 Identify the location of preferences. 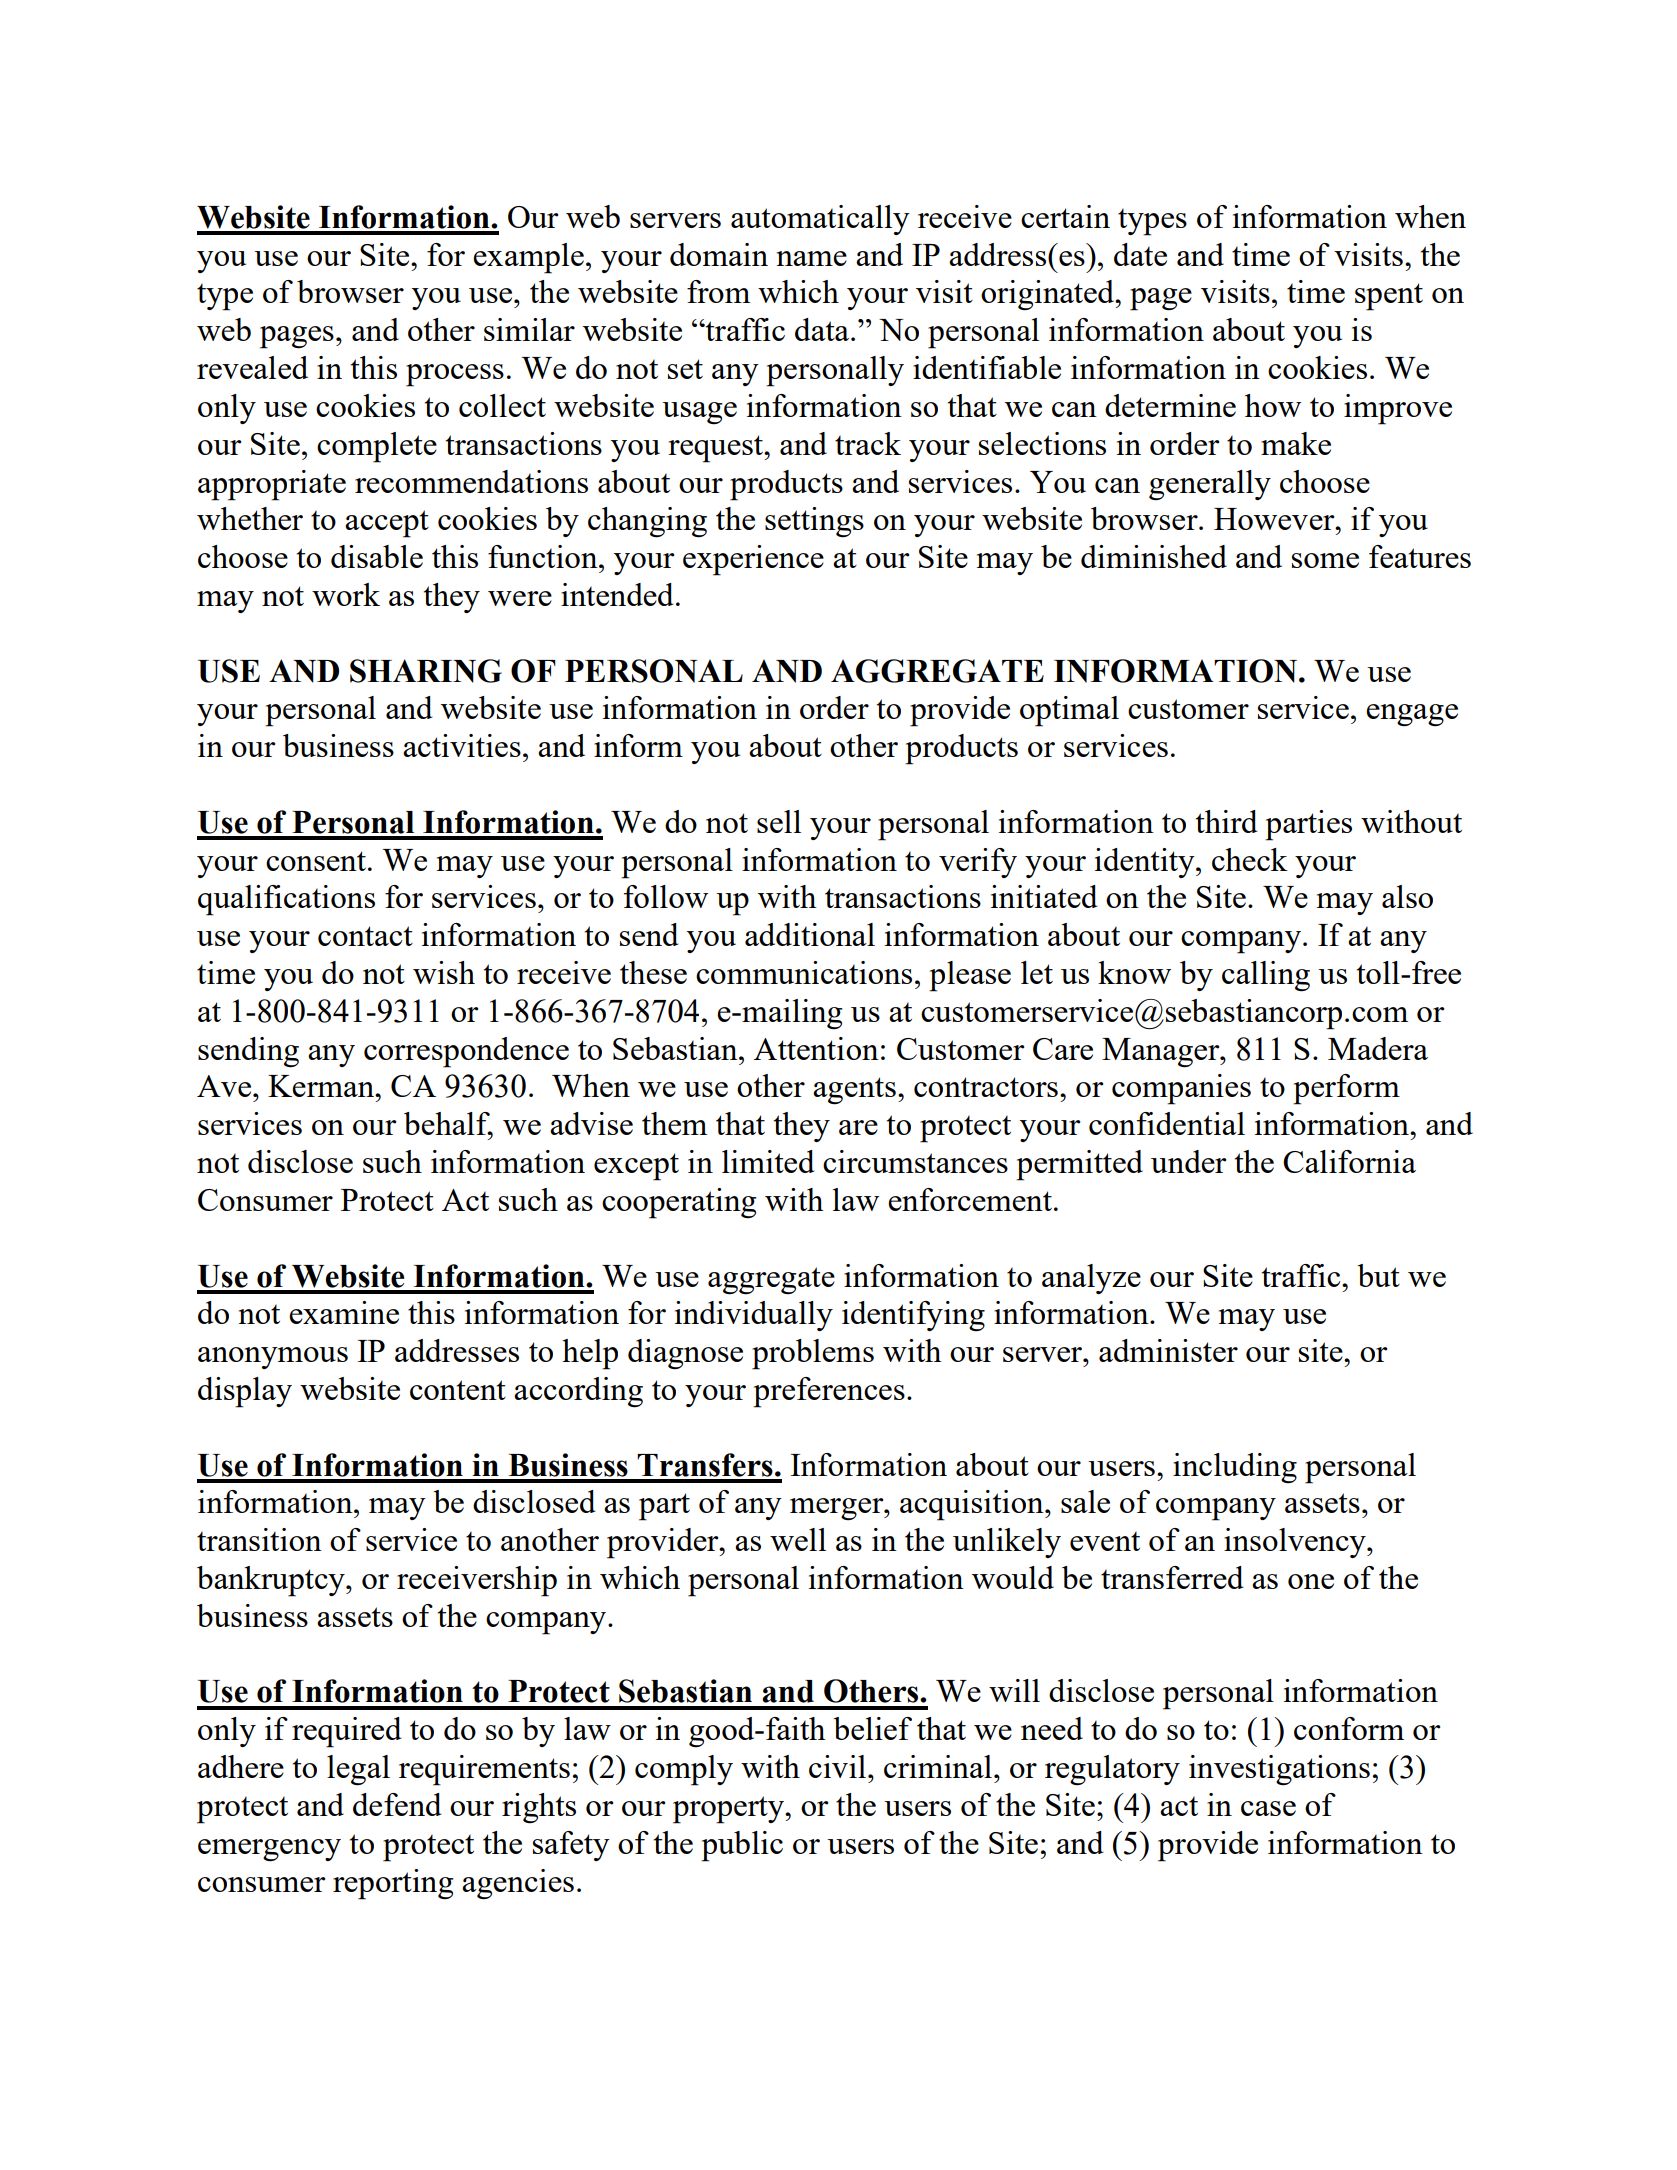
(829, 1392).
